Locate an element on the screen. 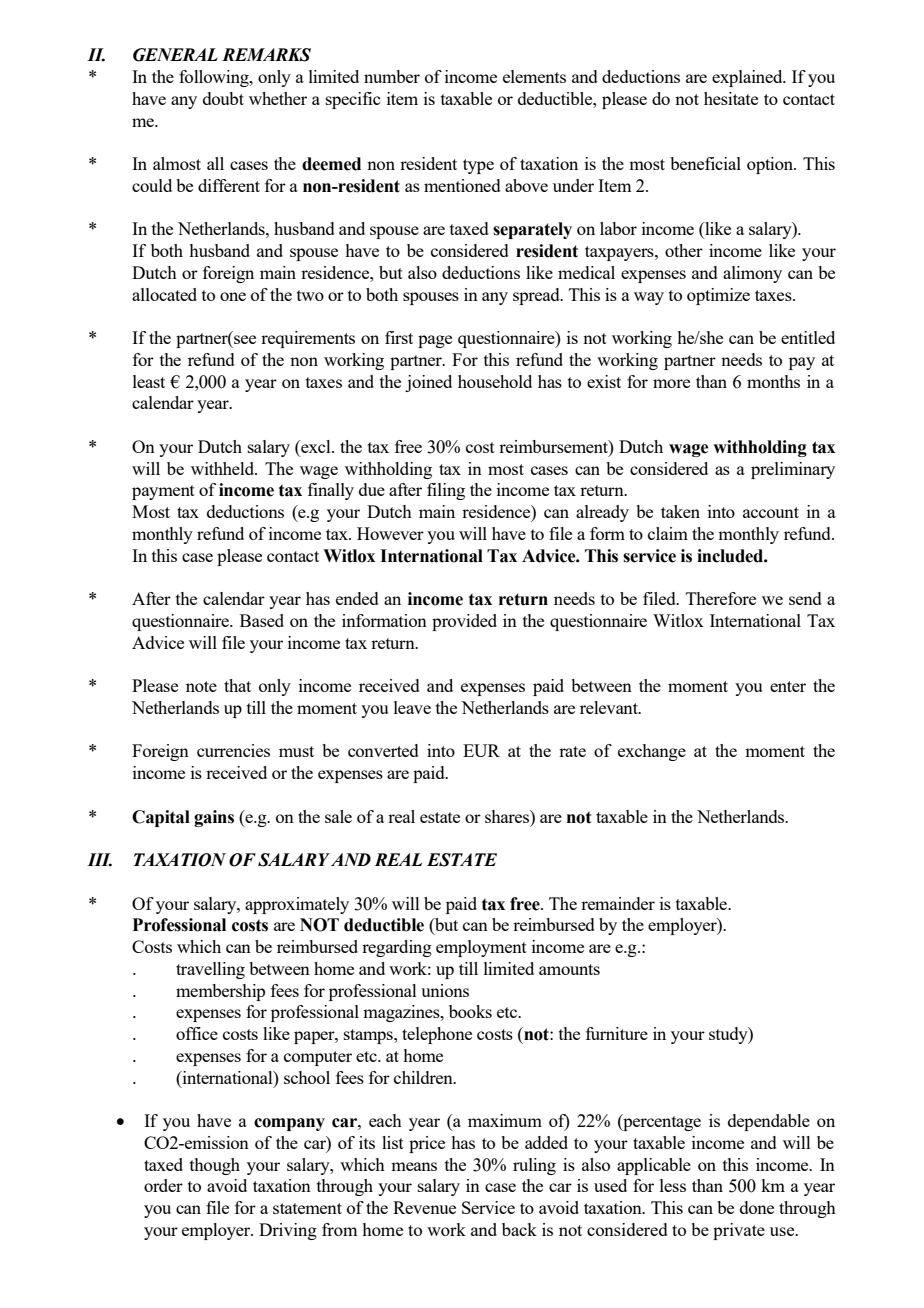 Image resolution: width=924 pixels, height=1308 pixels. hesitate is located at coordinates (731, 98).
